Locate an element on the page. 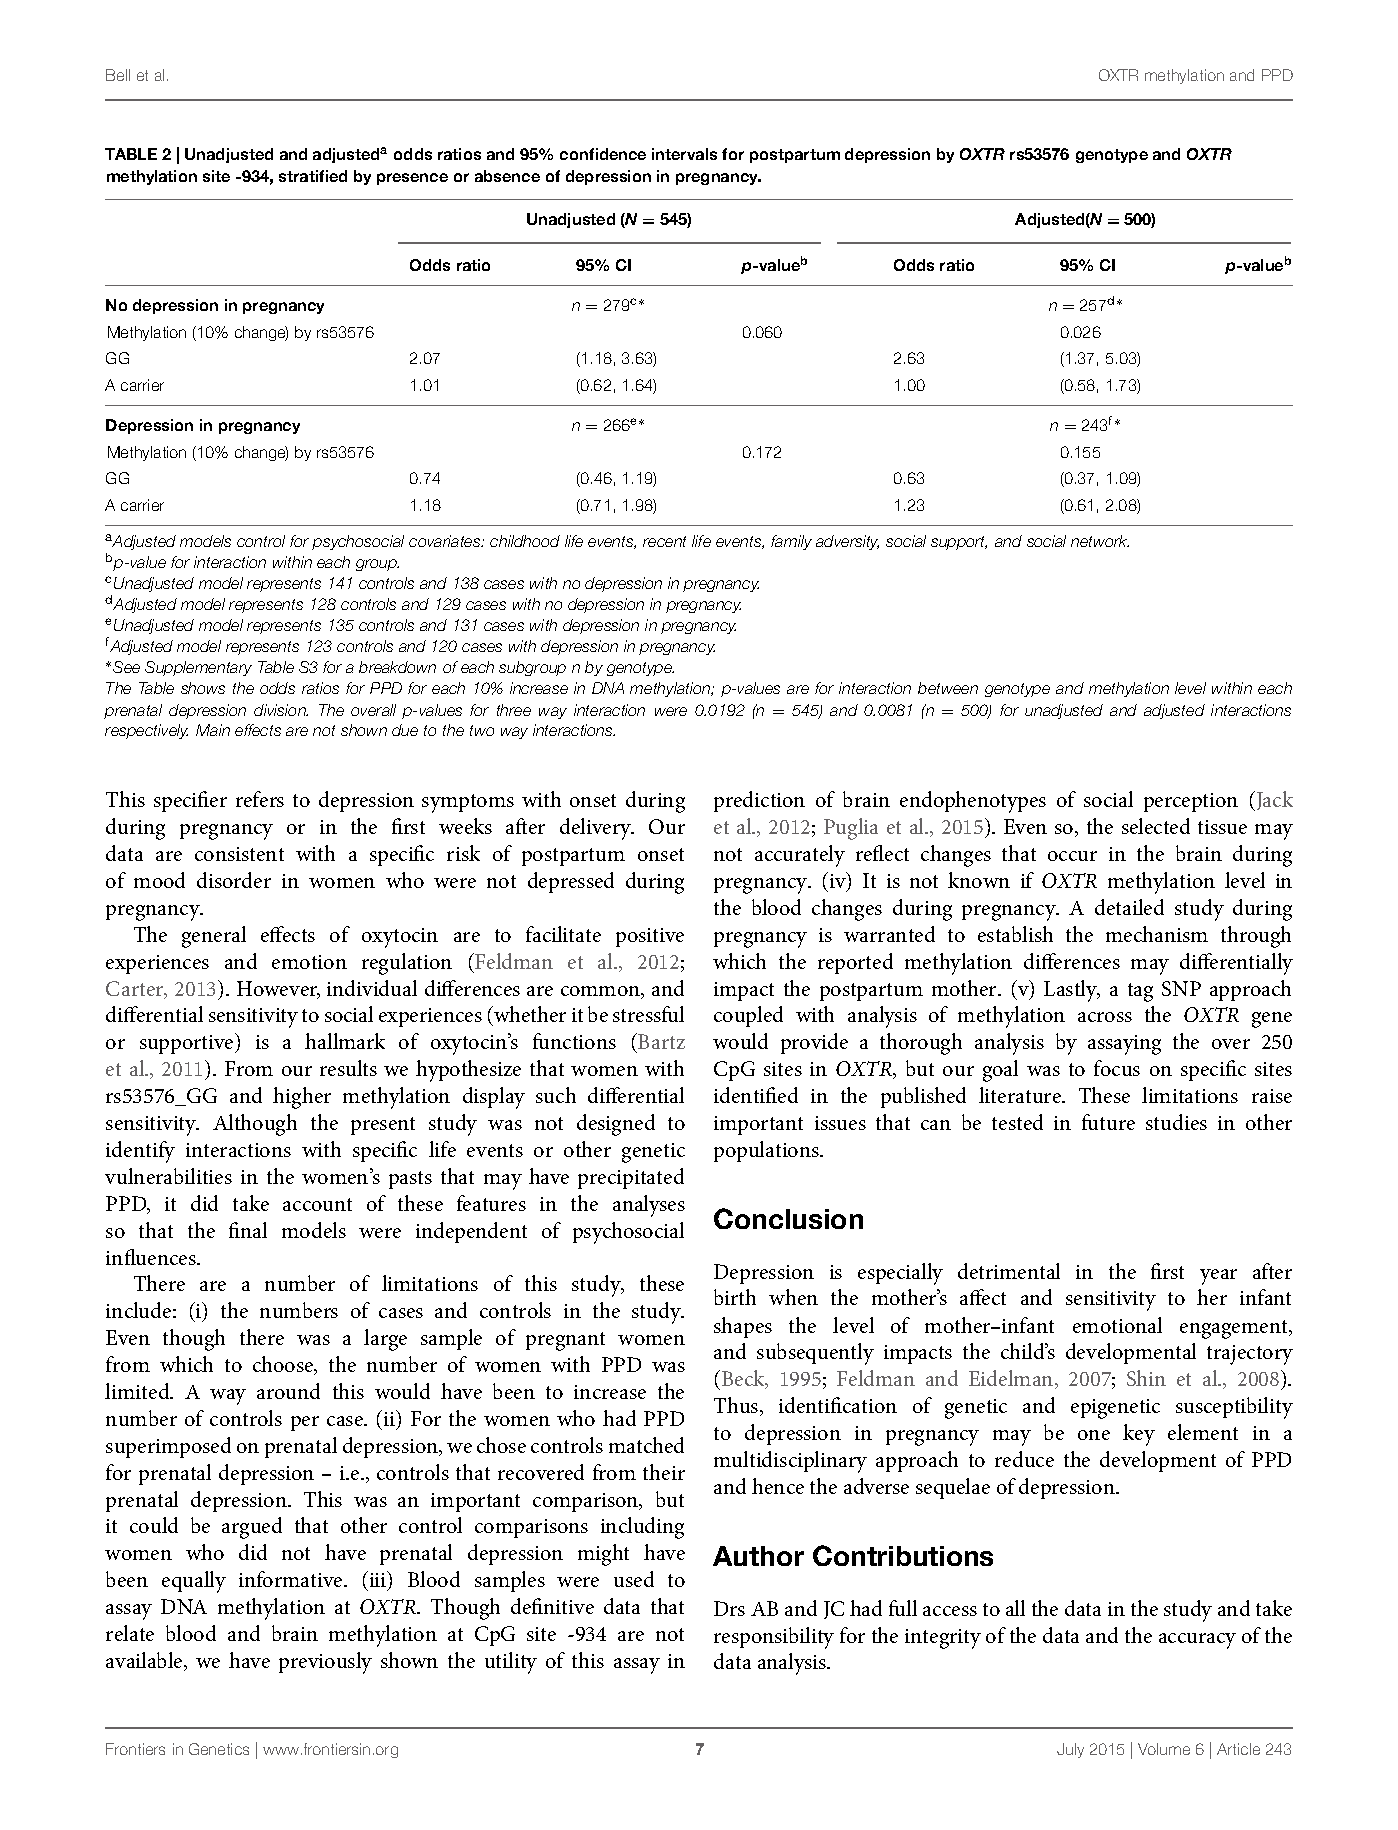 The image size is (1398, 1830). account is located at coordinates (317, 1204).
